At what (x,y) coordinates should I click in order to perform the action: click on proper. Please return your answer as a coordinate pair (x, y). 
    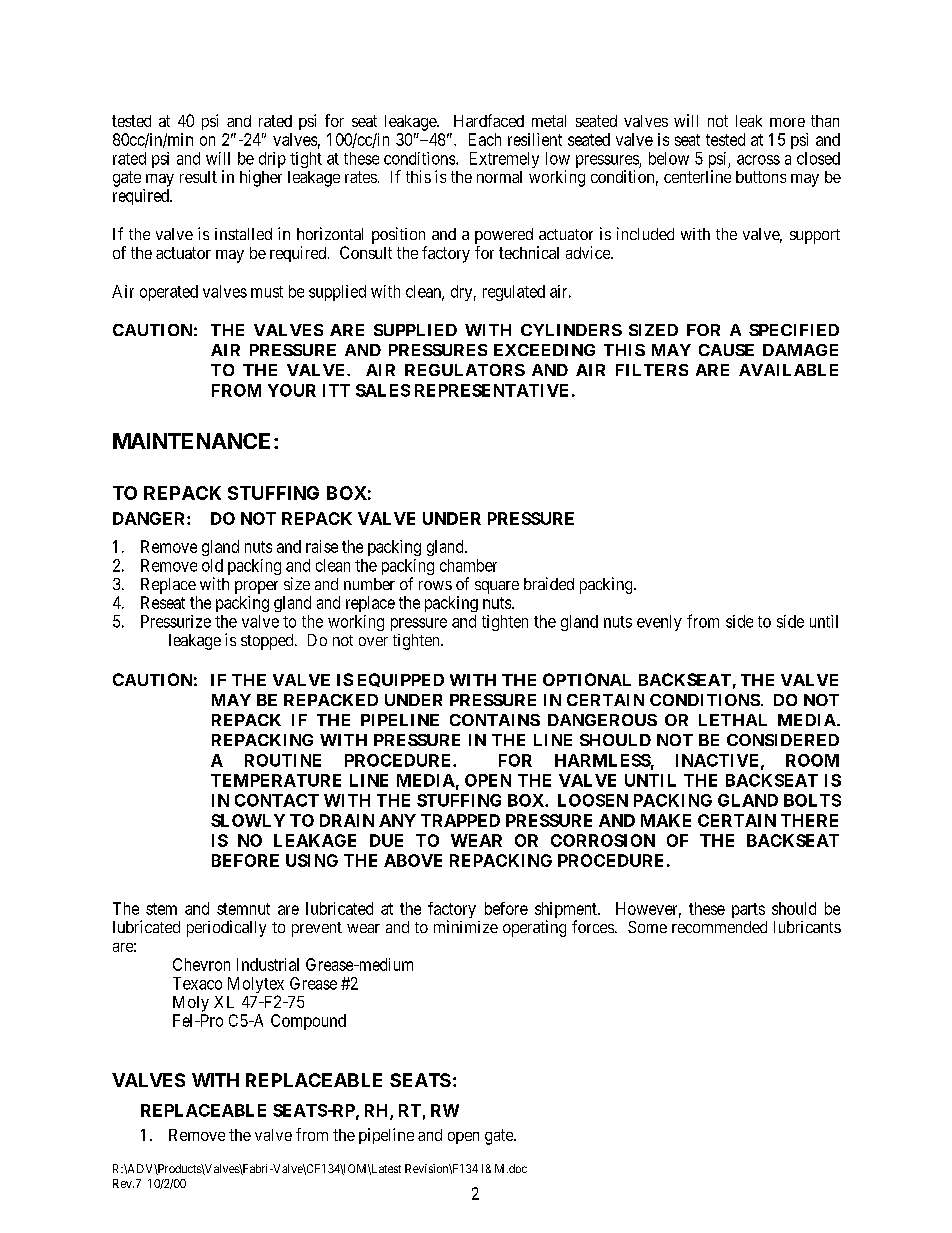
    Looking at the image, I should click on (256, 587).
